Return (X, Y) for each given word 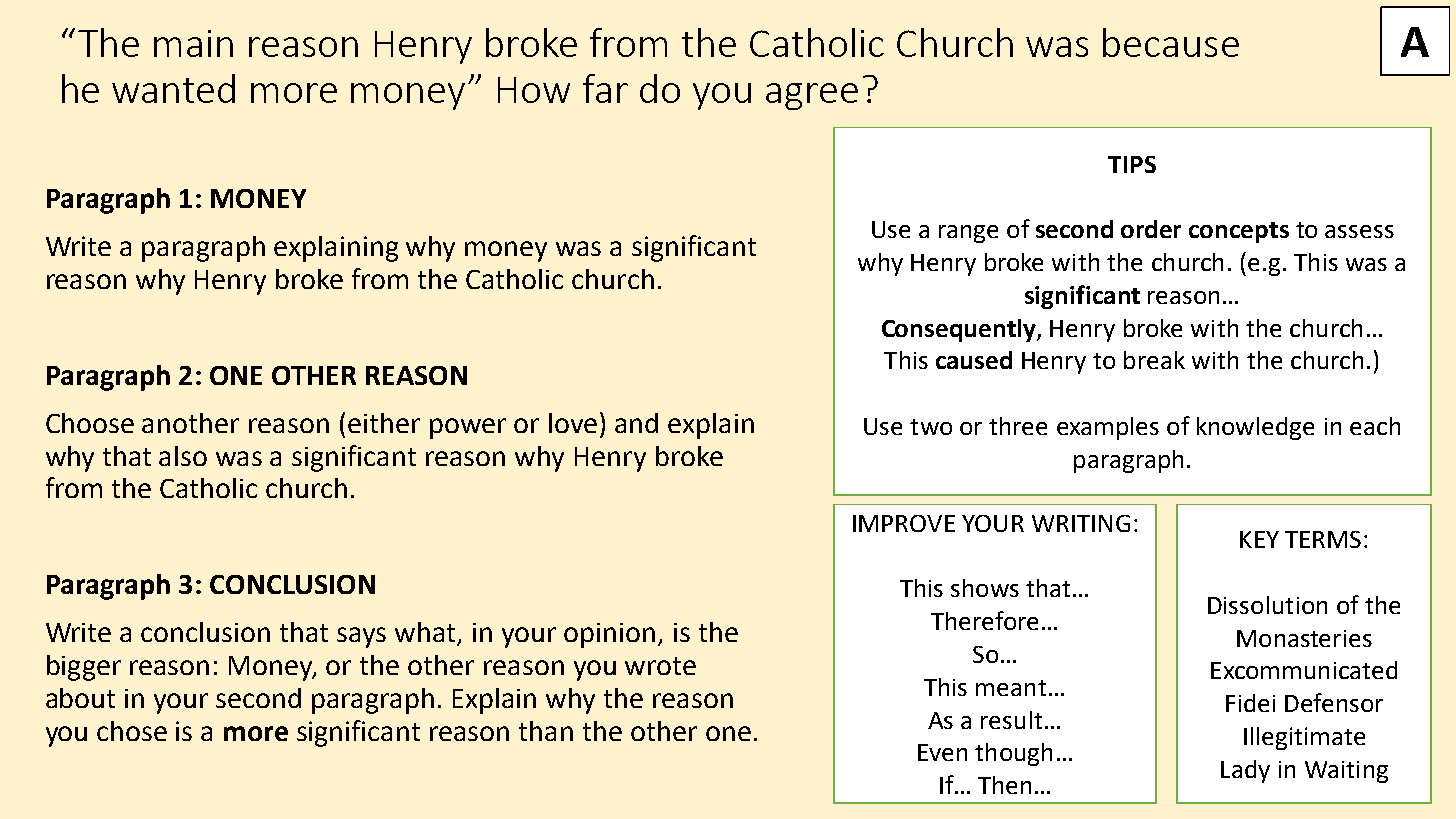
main (193, 43)
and (636, 423)
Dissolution (1267, 605)
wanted (173, 88)
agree (812, 96)
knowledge (1255, 428)
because (1171, 42)
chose (132, 731)
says (361, 637)
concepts (1239, 232)
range (968, 234)
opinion (609, 635)
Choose (90, 423)
